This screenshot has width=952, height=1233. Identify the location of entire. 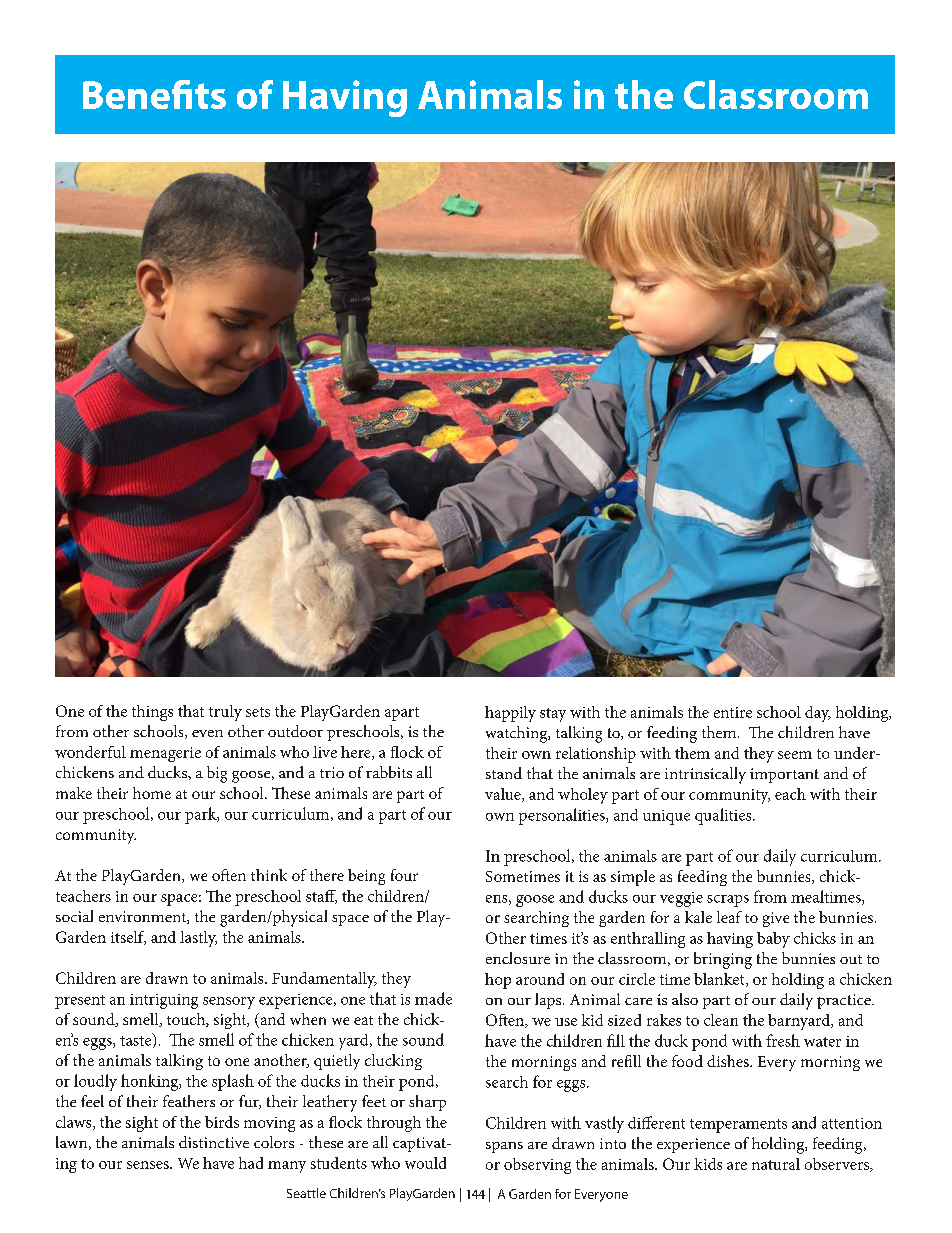
(733, 712).
